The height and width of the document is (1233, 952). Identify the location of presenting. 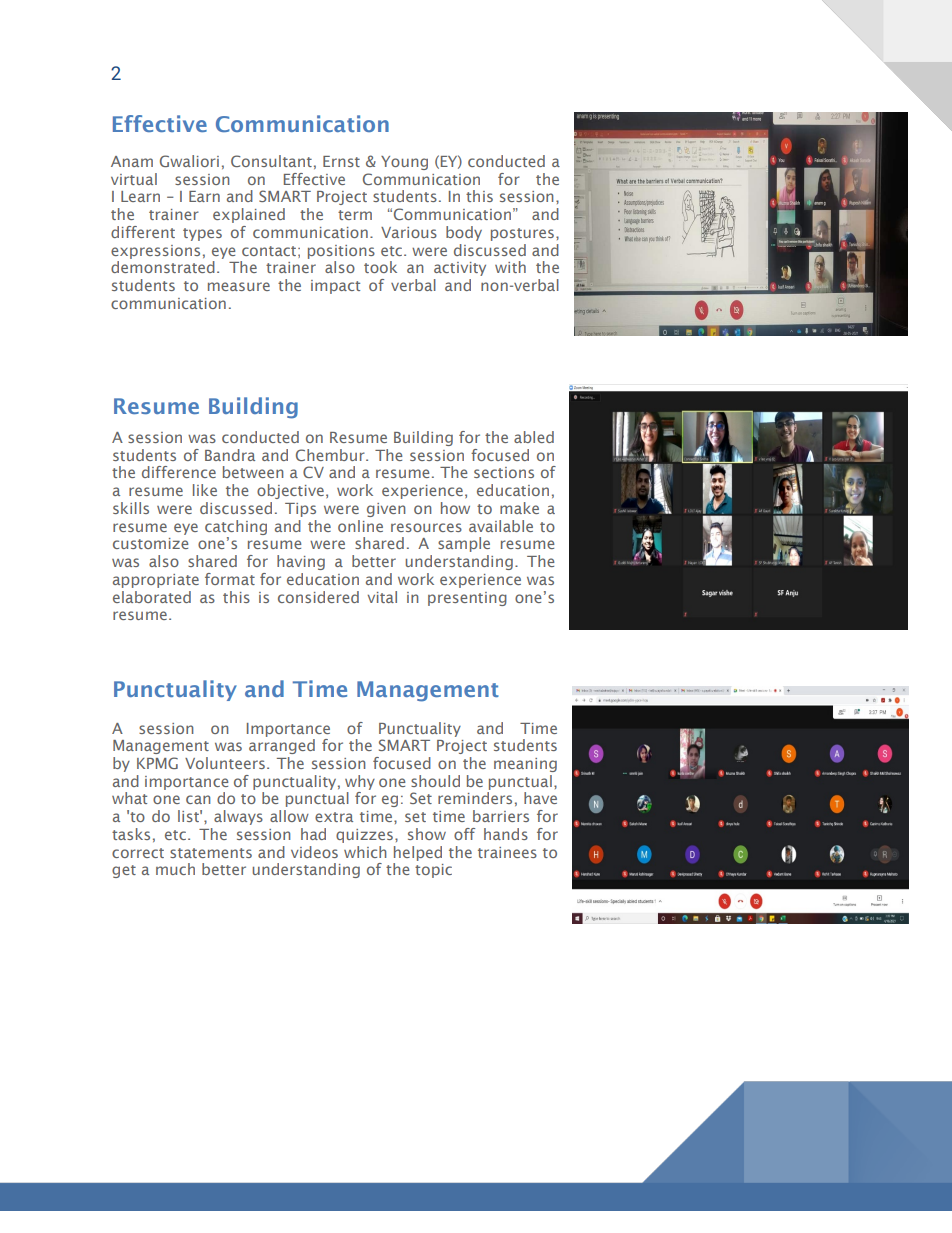
(467, 599).
